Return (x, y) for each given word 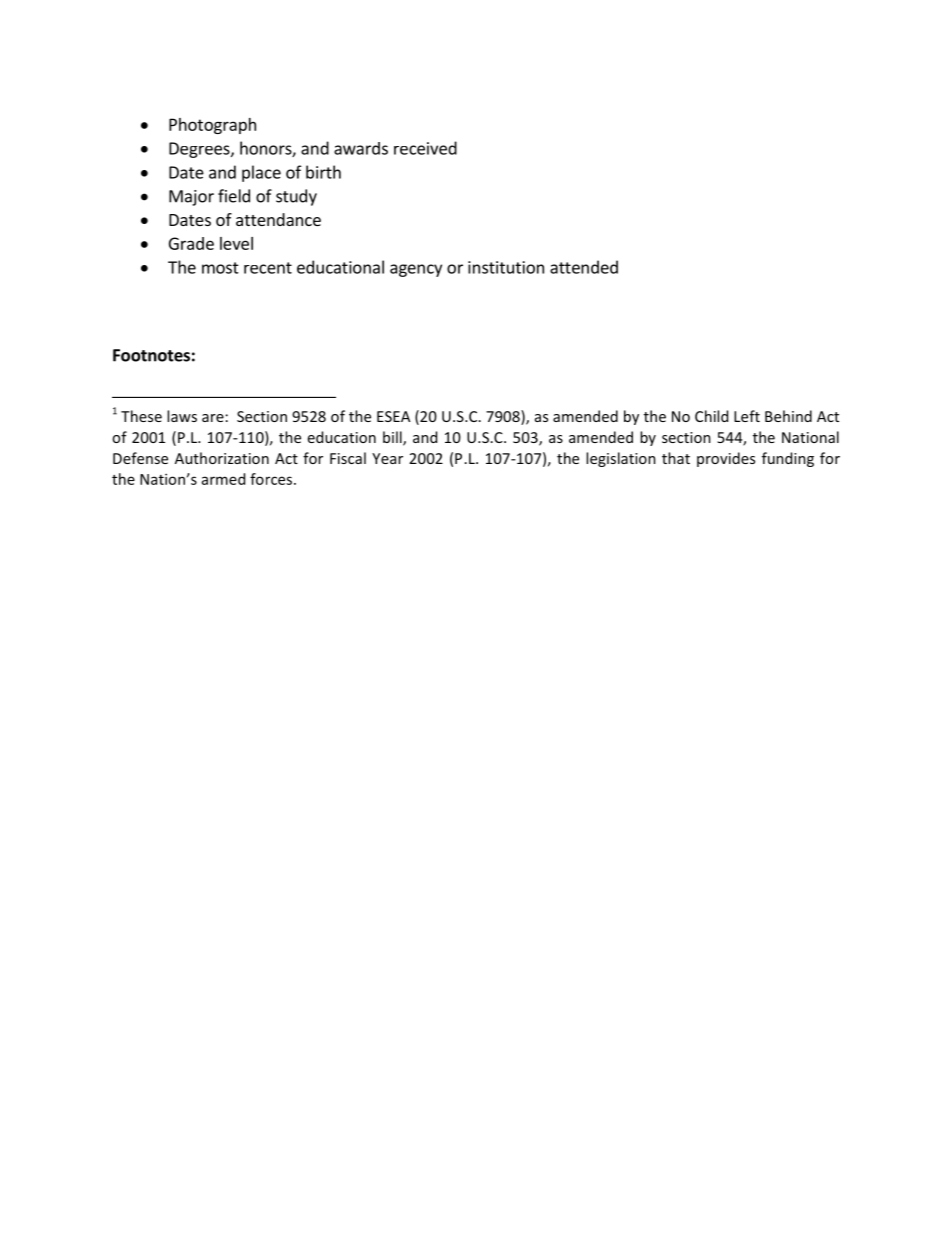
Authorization (222, 458)
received (425, 148)
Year (387, 458)
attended (584, 267)
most (220, 268)
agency (416, 270)
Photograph (212, 126)
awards (361, 148)
